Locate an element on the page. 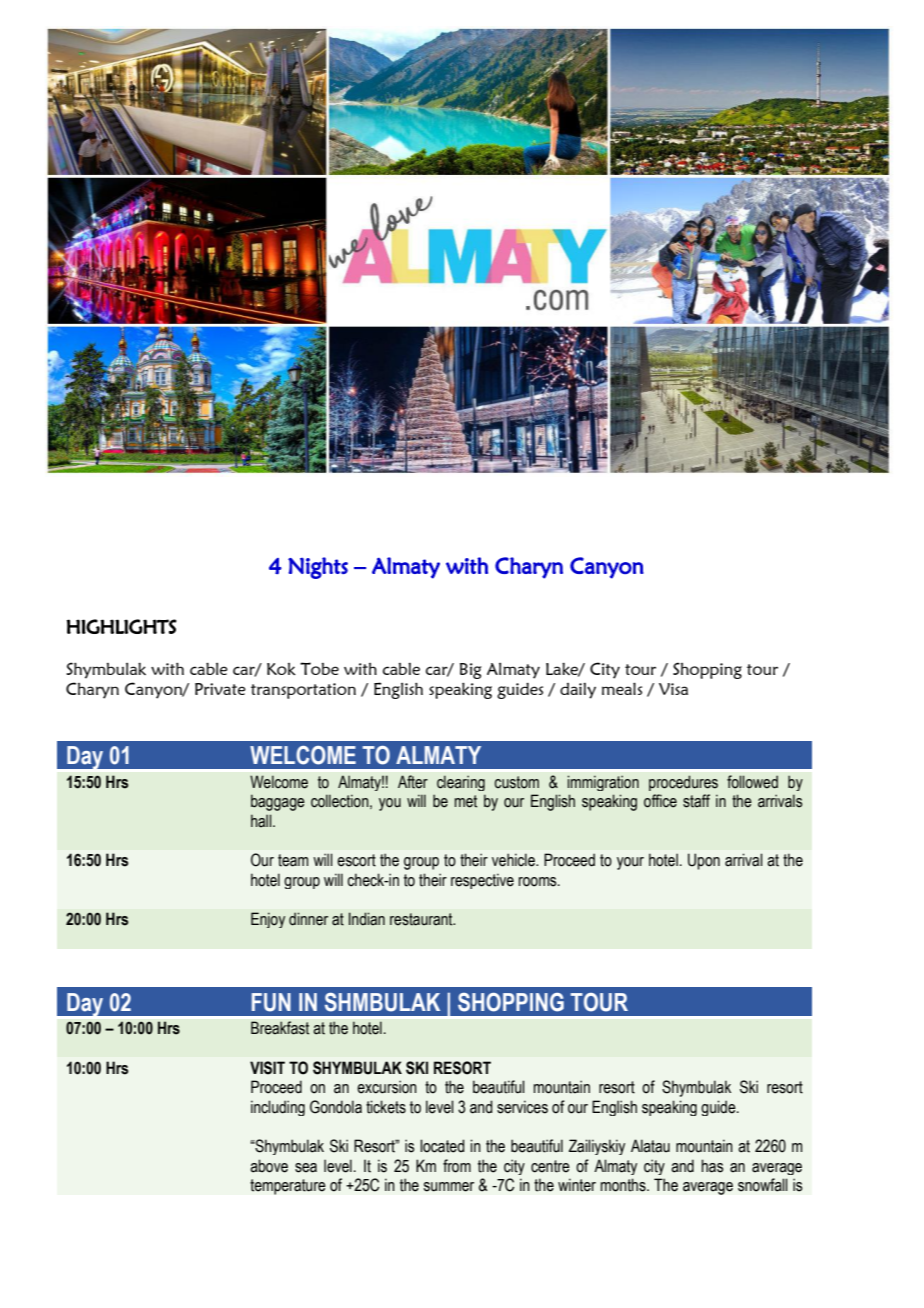 The image size is (924, 1308). procedures is located at coordinates (683, 783).
